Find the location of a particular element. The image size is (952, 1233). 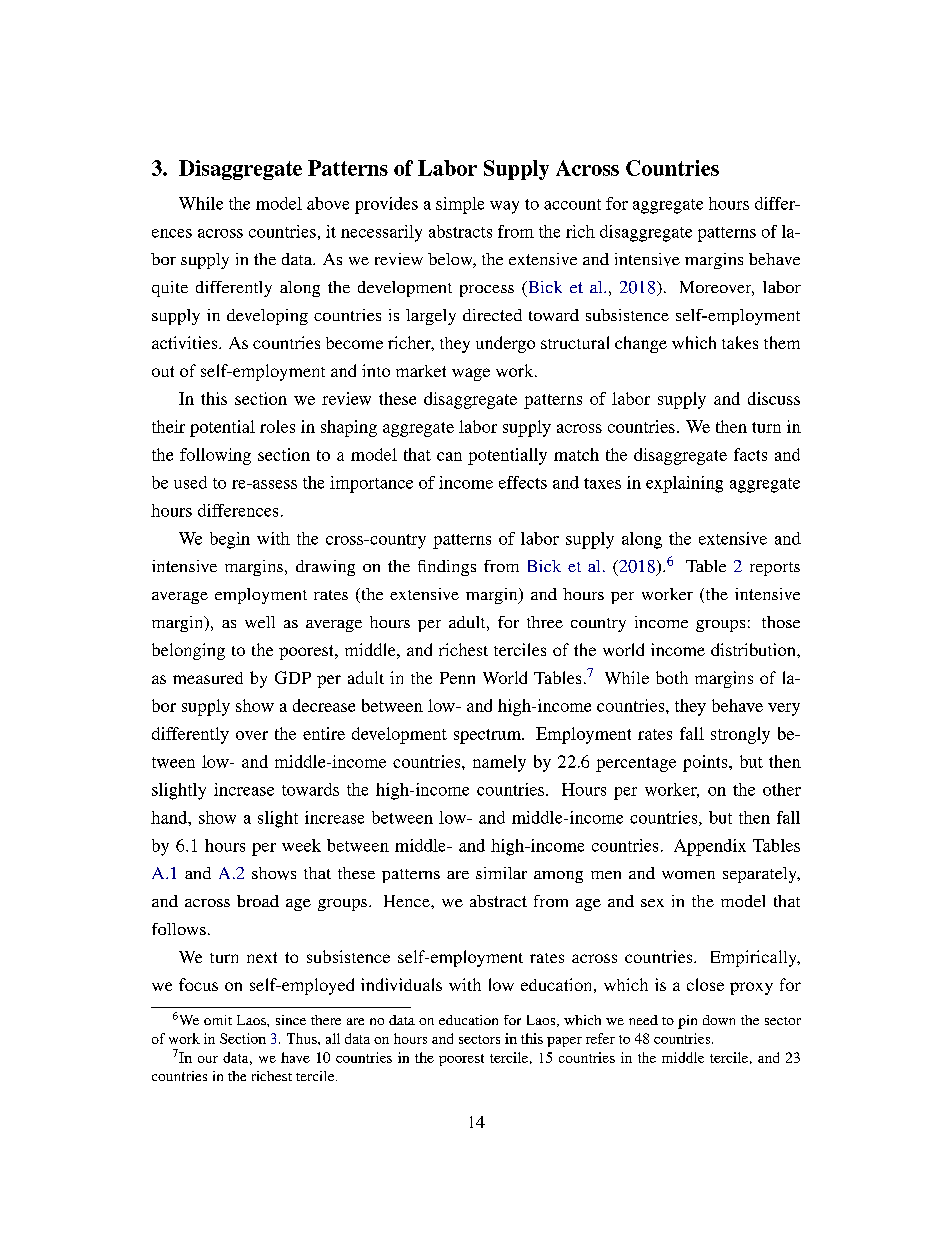

above is located at coordinates (328, 203).
